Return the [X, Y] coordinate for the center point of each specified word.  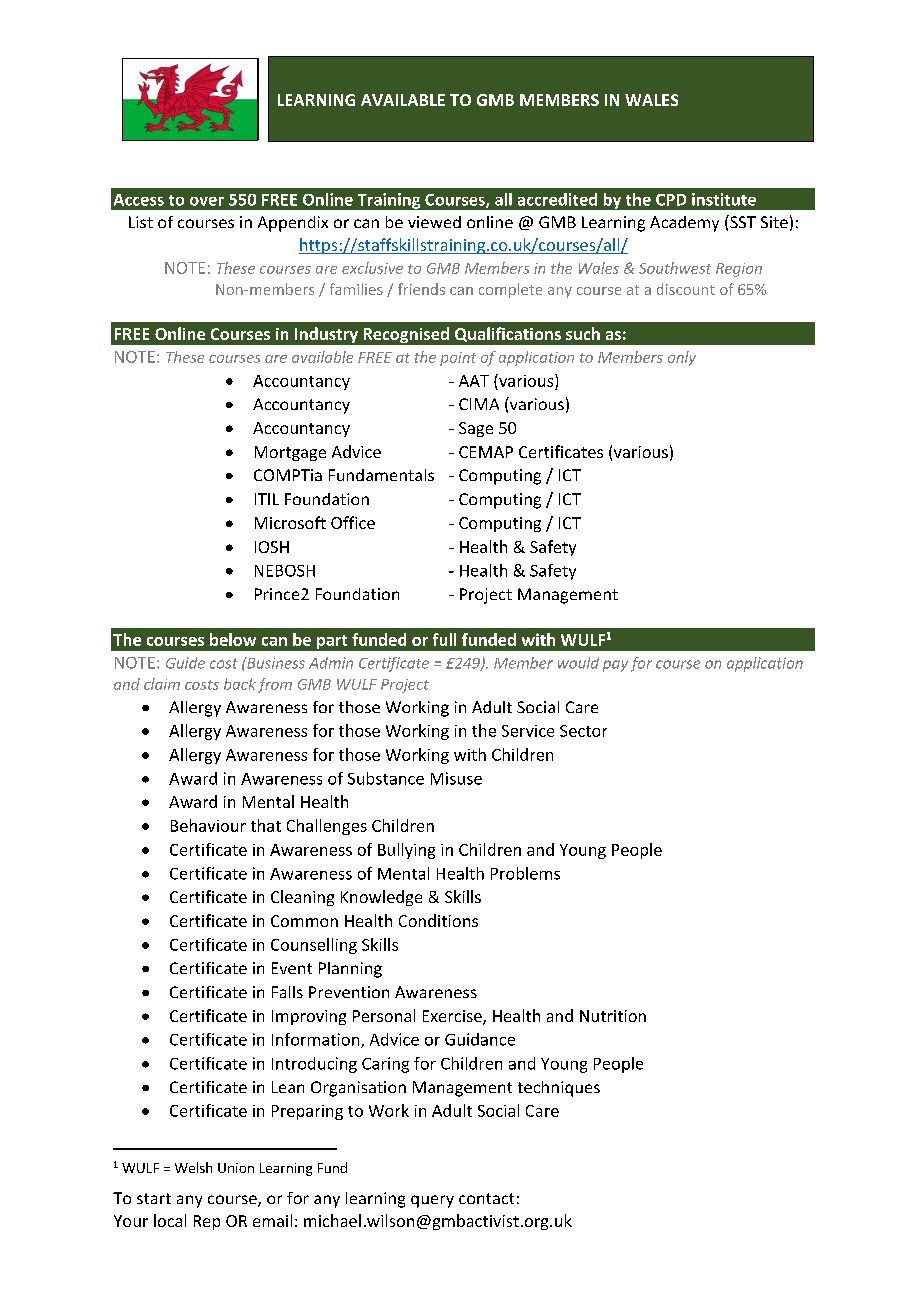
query [432, 1201]
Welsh [193, 1167]
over [207, 201]
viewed [434, 222]
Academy [684, 224]
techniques [559, 1089]
